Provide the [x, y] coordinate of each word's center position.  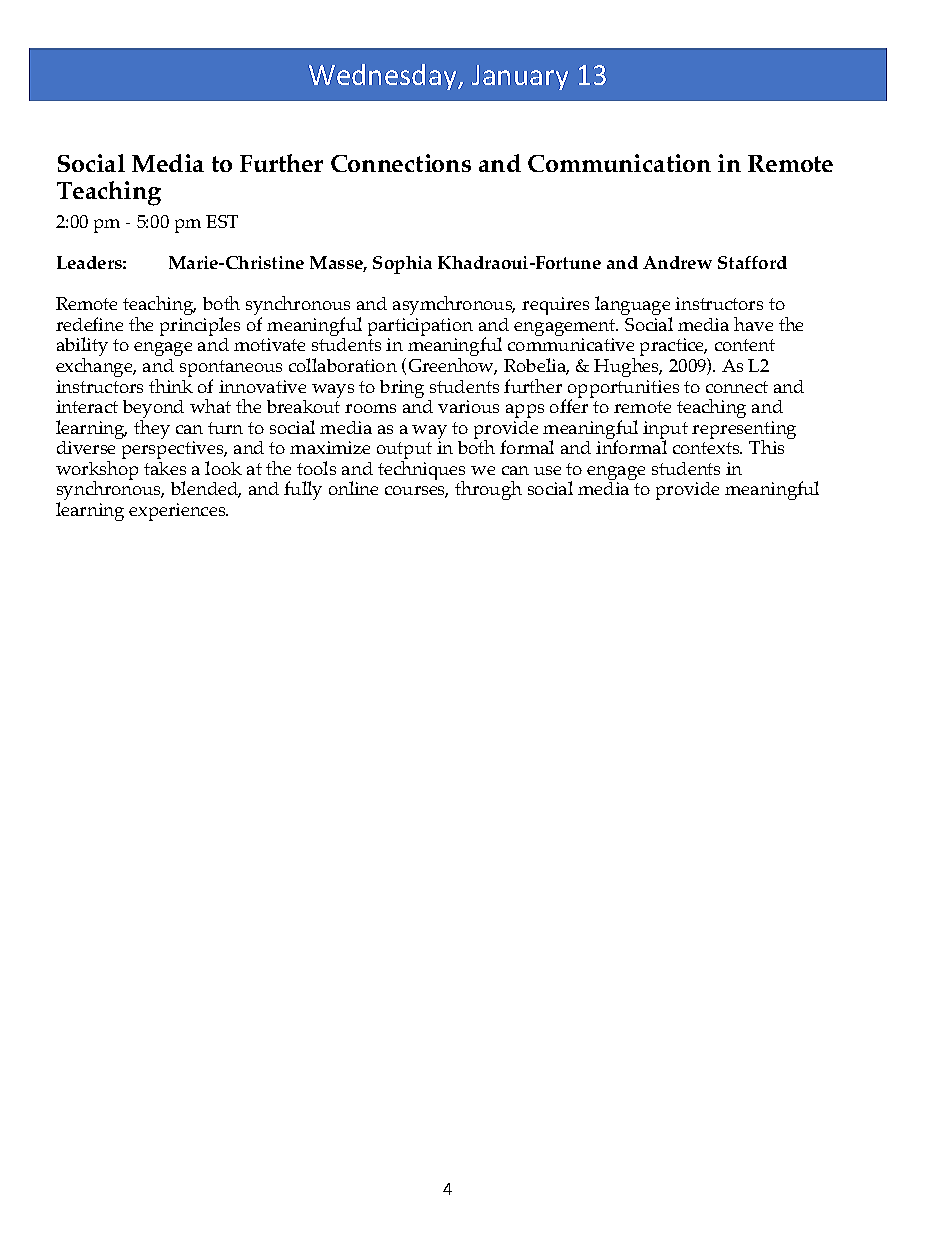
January [520, 77]
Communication [619, 163]
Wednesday [384, 77]
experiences [178, 512]
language [633, 307]
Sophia [402, 265]
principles [200, 328]
